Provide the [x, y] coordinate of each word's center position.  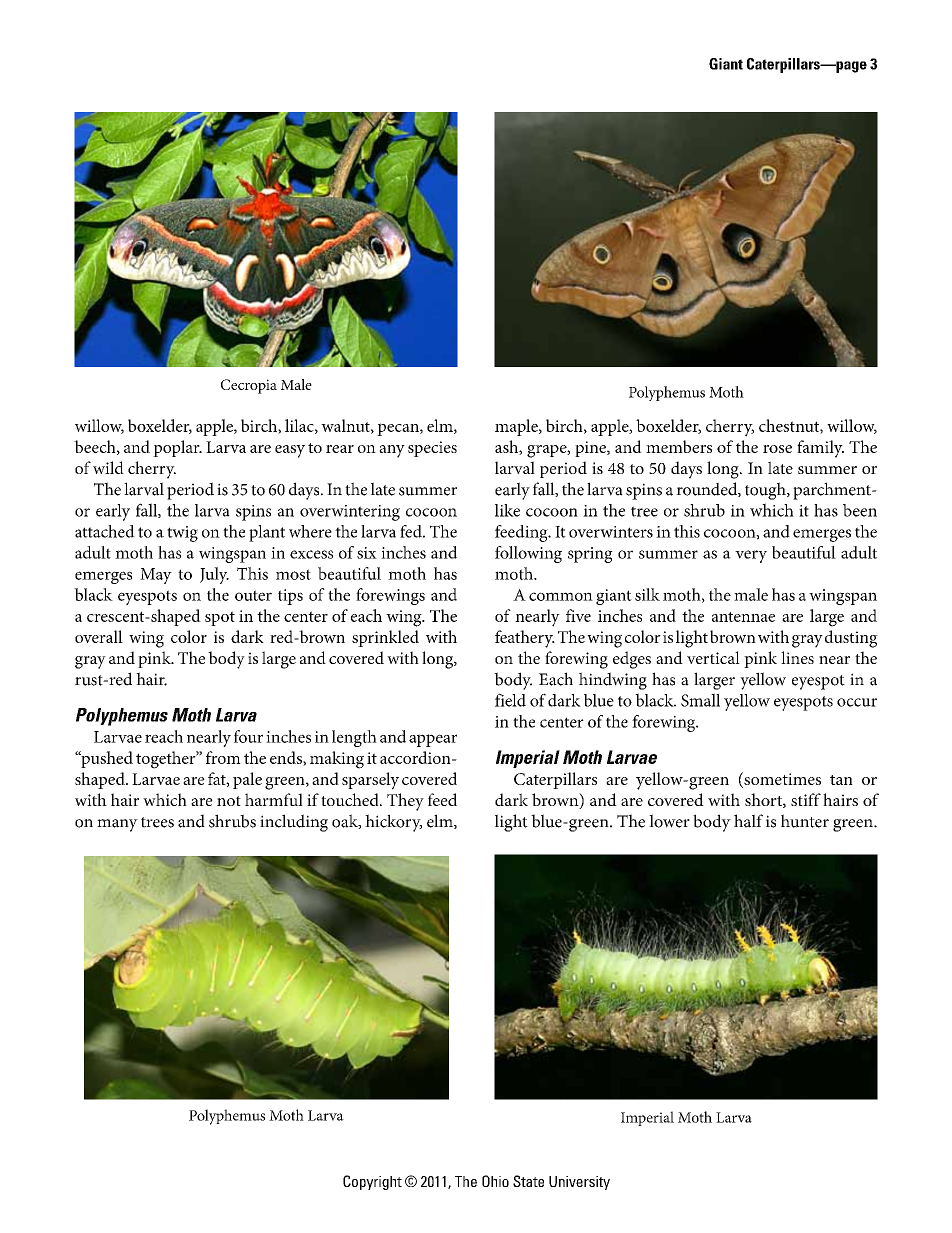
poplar [177, 448]
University [579, 1183]
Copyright [372, 1182]
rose [777, 449]
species [432, 449]
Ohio [495, 1181]
